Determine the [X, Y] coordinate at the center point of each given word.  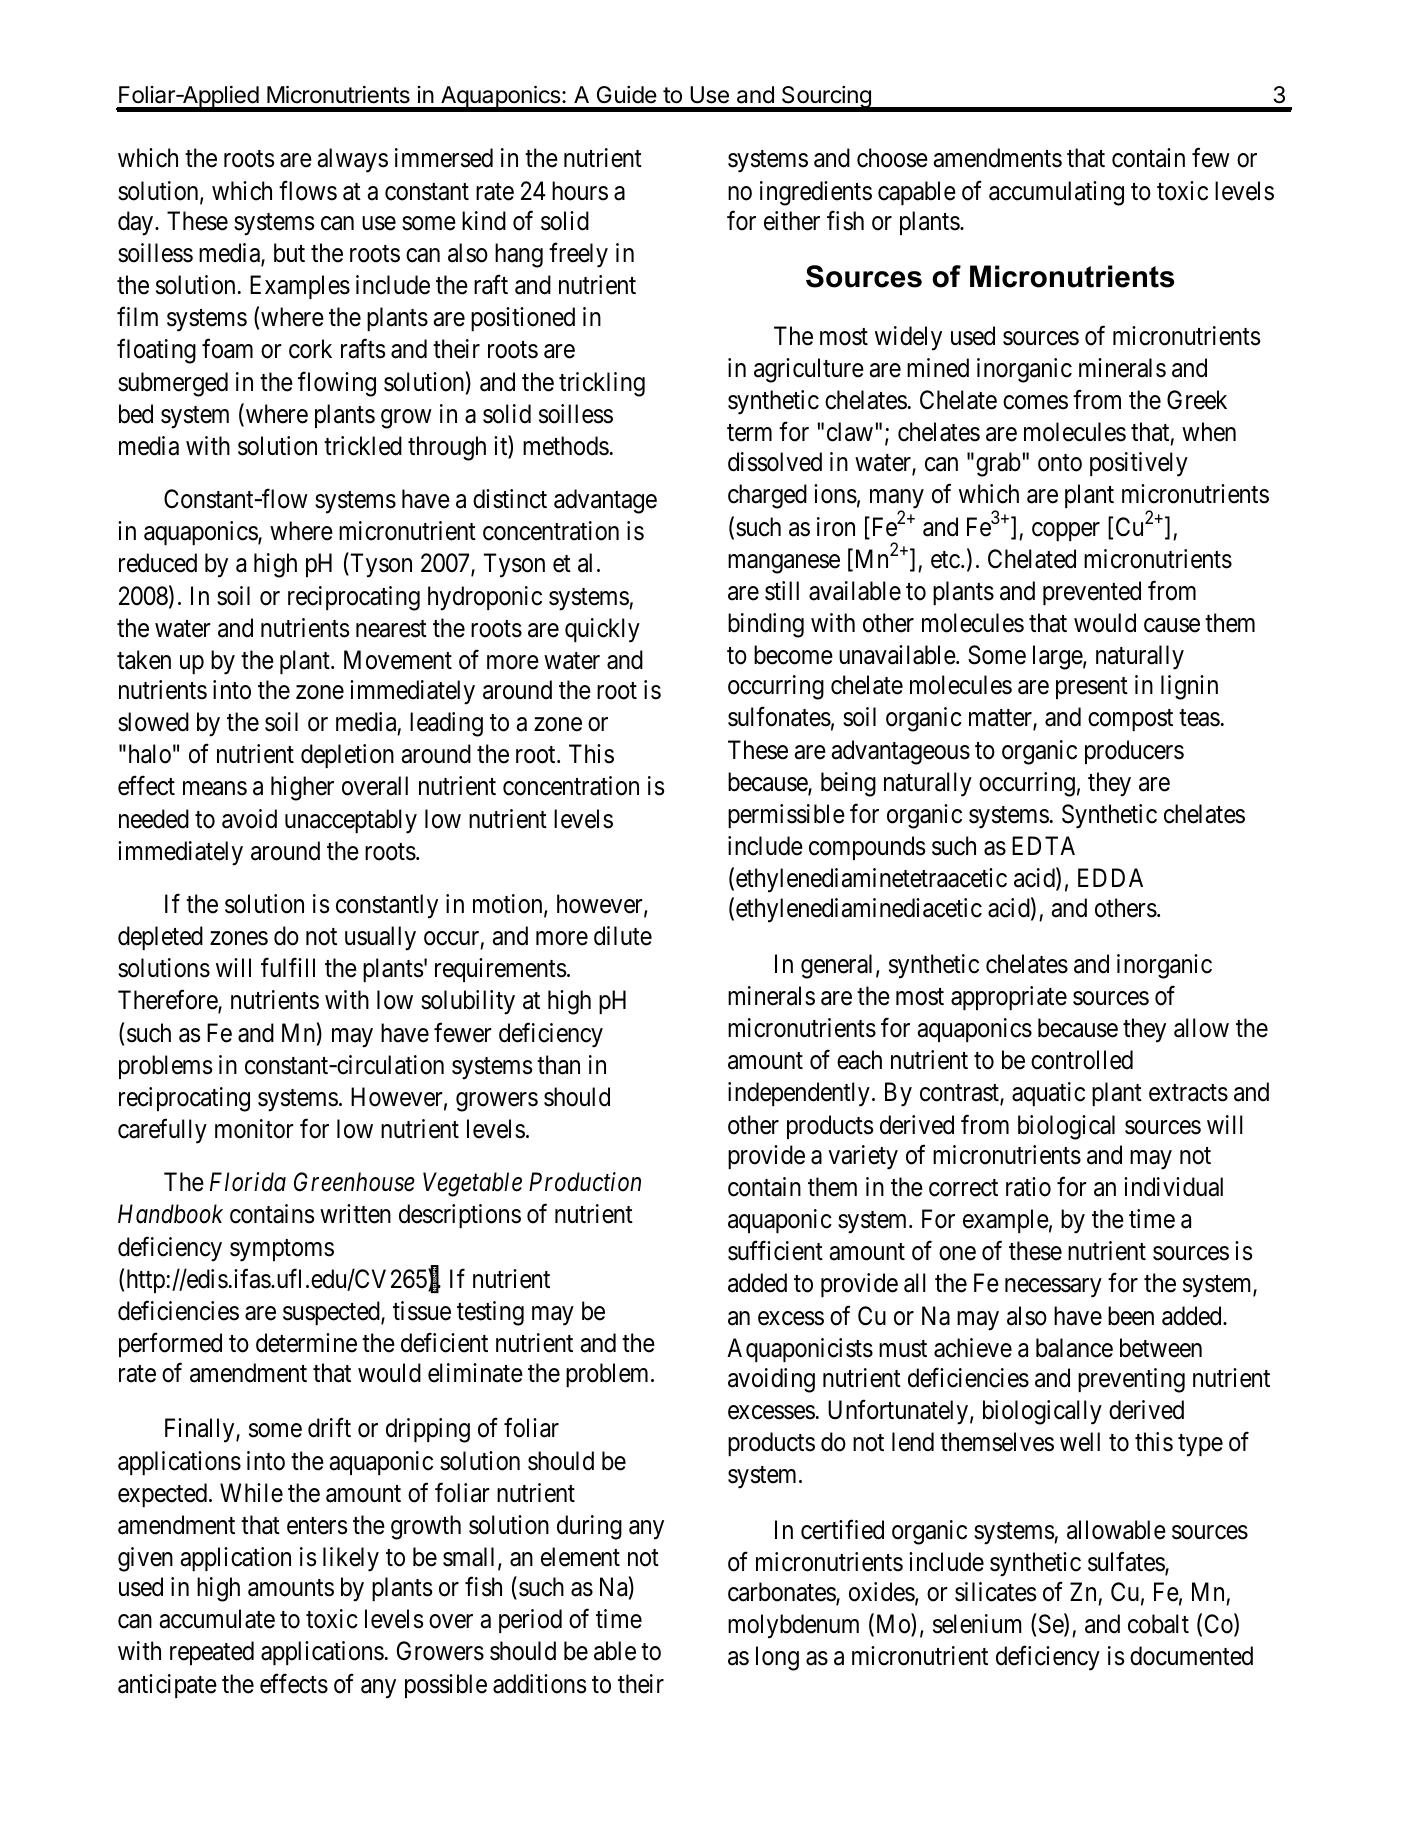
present [1092, 688]
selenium [977, 1624]
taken [144, 660]
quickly [602, 630]
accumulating [1056, 193]
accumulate [217, 1619]
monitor [254, 1129]
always [353, 160]
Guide [627, 95]
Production [585, 1182]
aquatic [1048, 1094]
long [777, 1658]
